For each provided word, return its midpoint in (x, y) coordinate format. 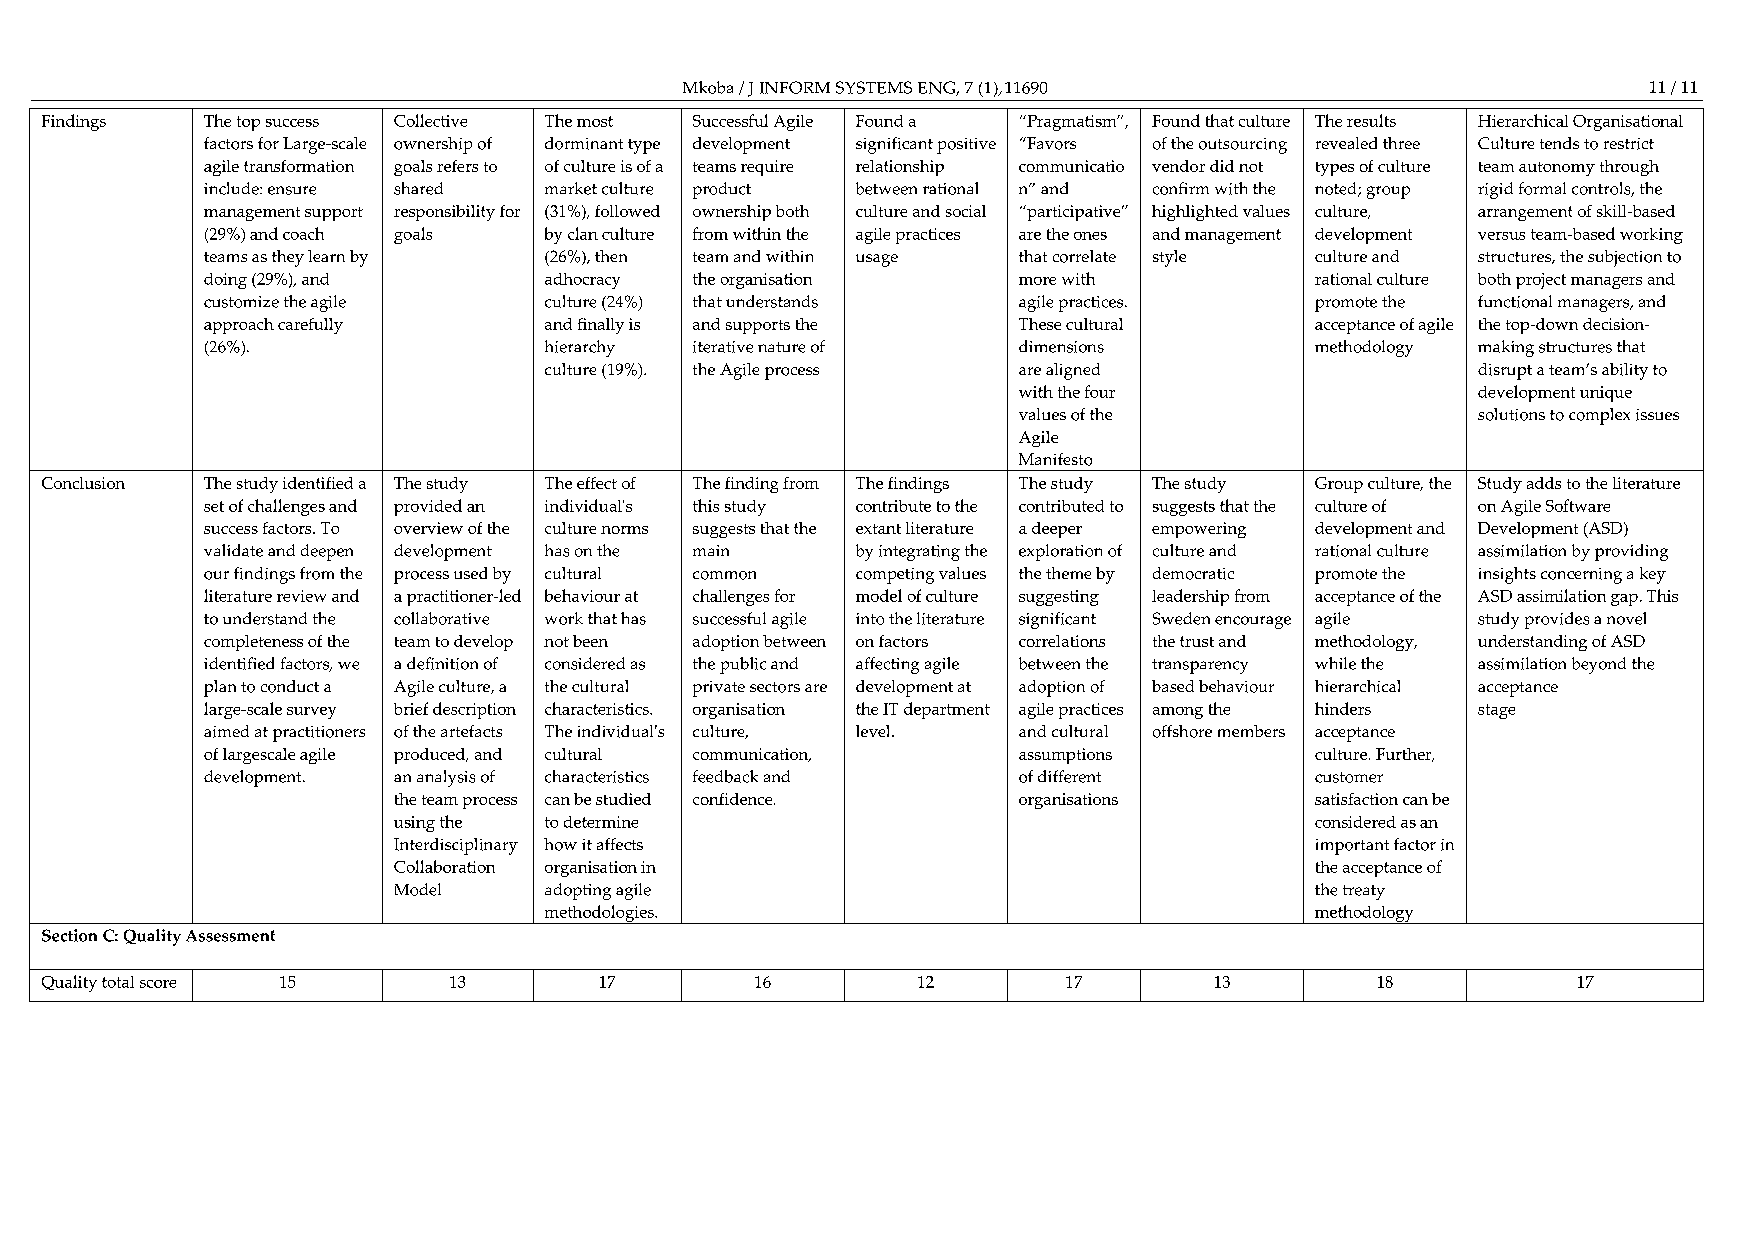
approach (239, 326)
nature (781, 347)
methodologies (599, 914)
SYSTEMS (874, 87)
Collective (430, 120)
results (1371, 120)
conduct (290, 686)
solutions (1511, 414)
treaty (1364, 892)
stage (1496, 711)
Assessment (230, 936)
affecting (887, 665)
